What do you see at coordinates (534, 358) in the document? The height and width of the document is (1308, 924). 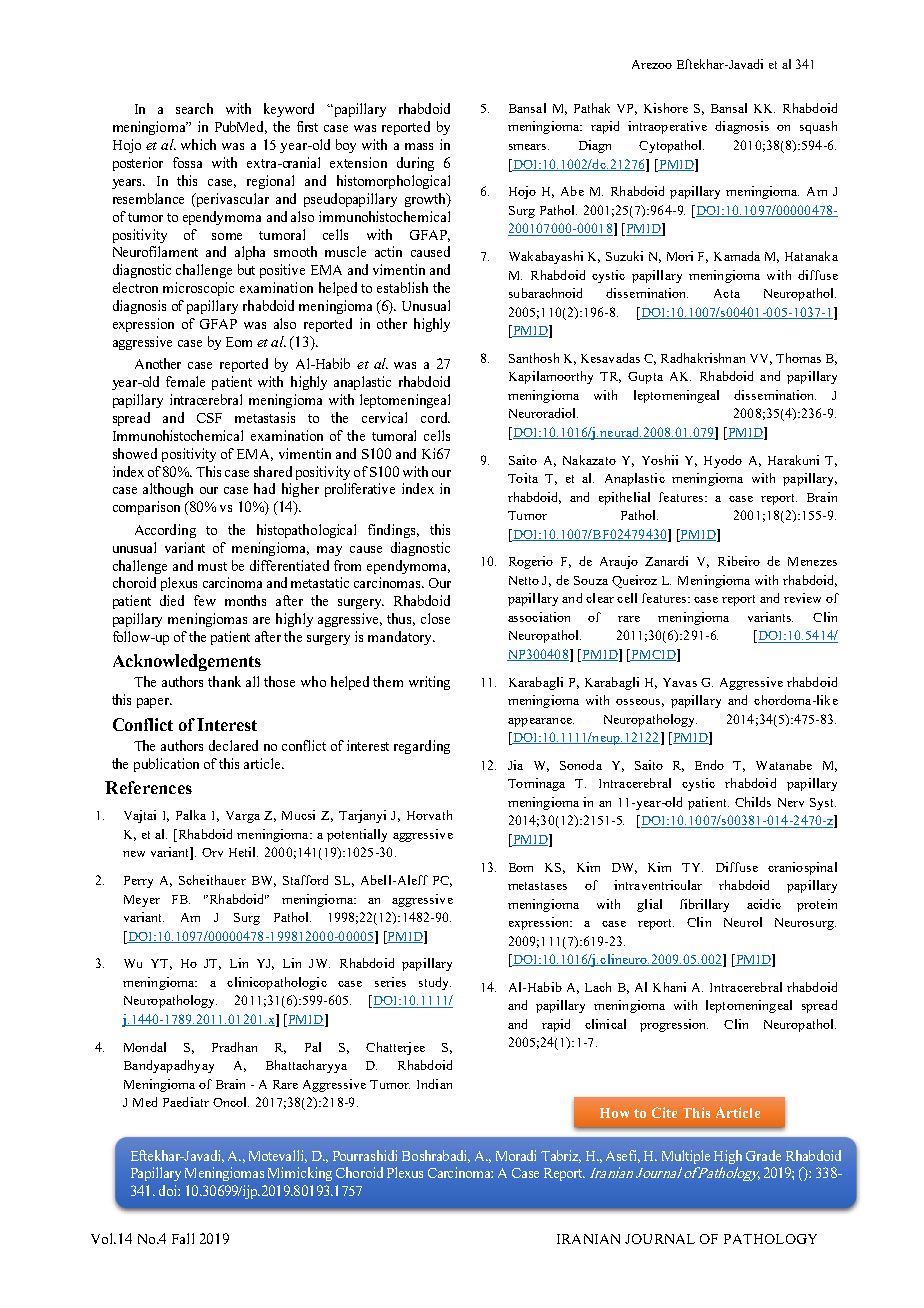 I see `Santhosh` at bounding box center [534, 358].
